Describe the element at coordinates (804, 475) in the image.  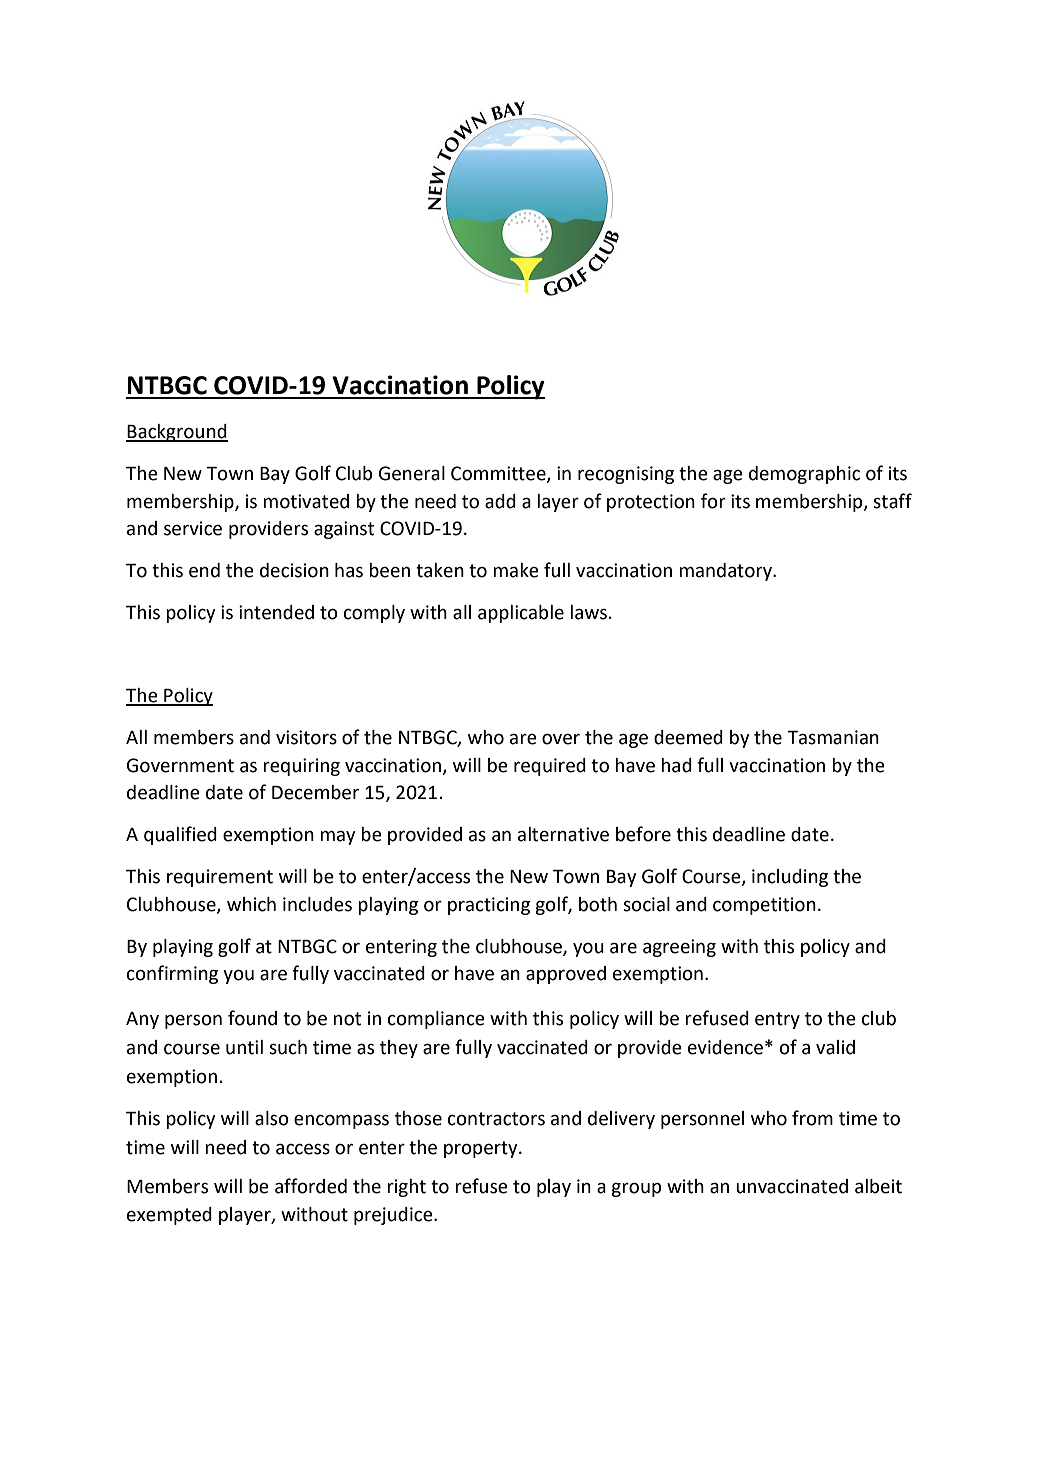
I see `demographic` at that location.
